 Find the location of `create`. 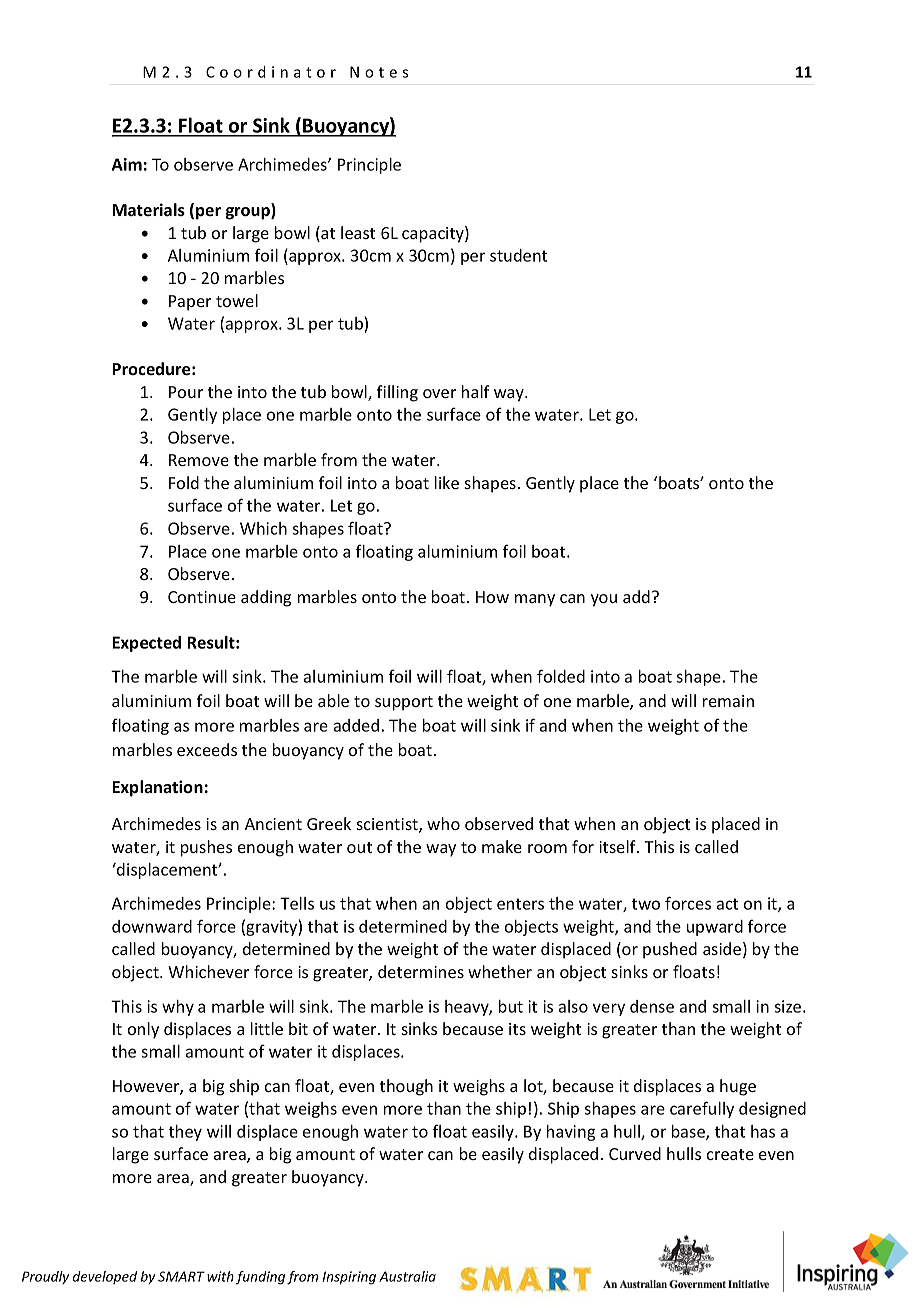

create is located at coordinates (730, 1154).
